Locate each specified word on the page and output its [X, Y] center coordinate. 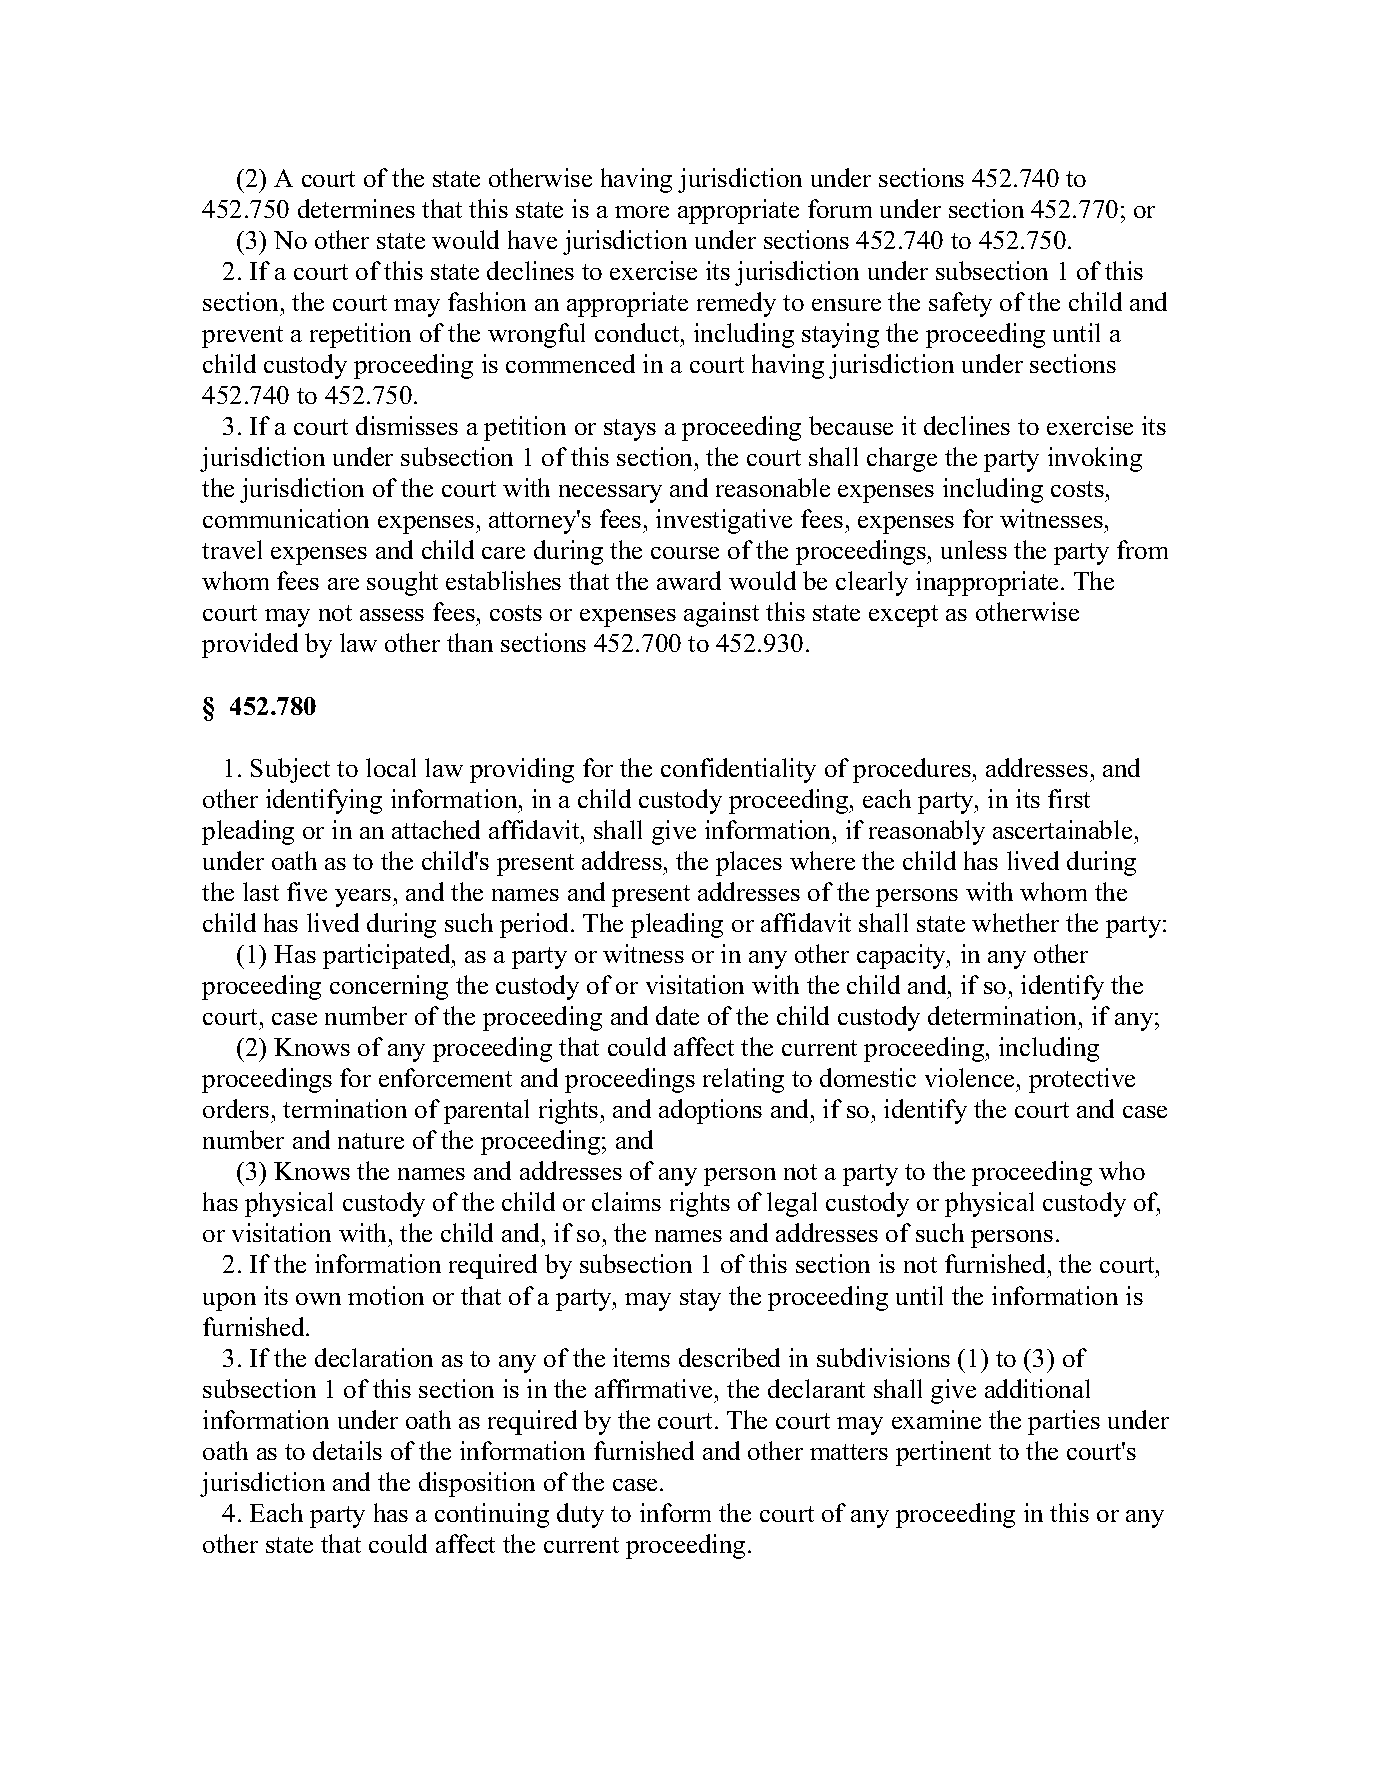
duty [580, 1515]
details [347, 1450]
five [307, 891]
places [749, 863]
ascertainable [1062, 829]
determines [356, 208]
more [642, 212]
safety [960, 304]
